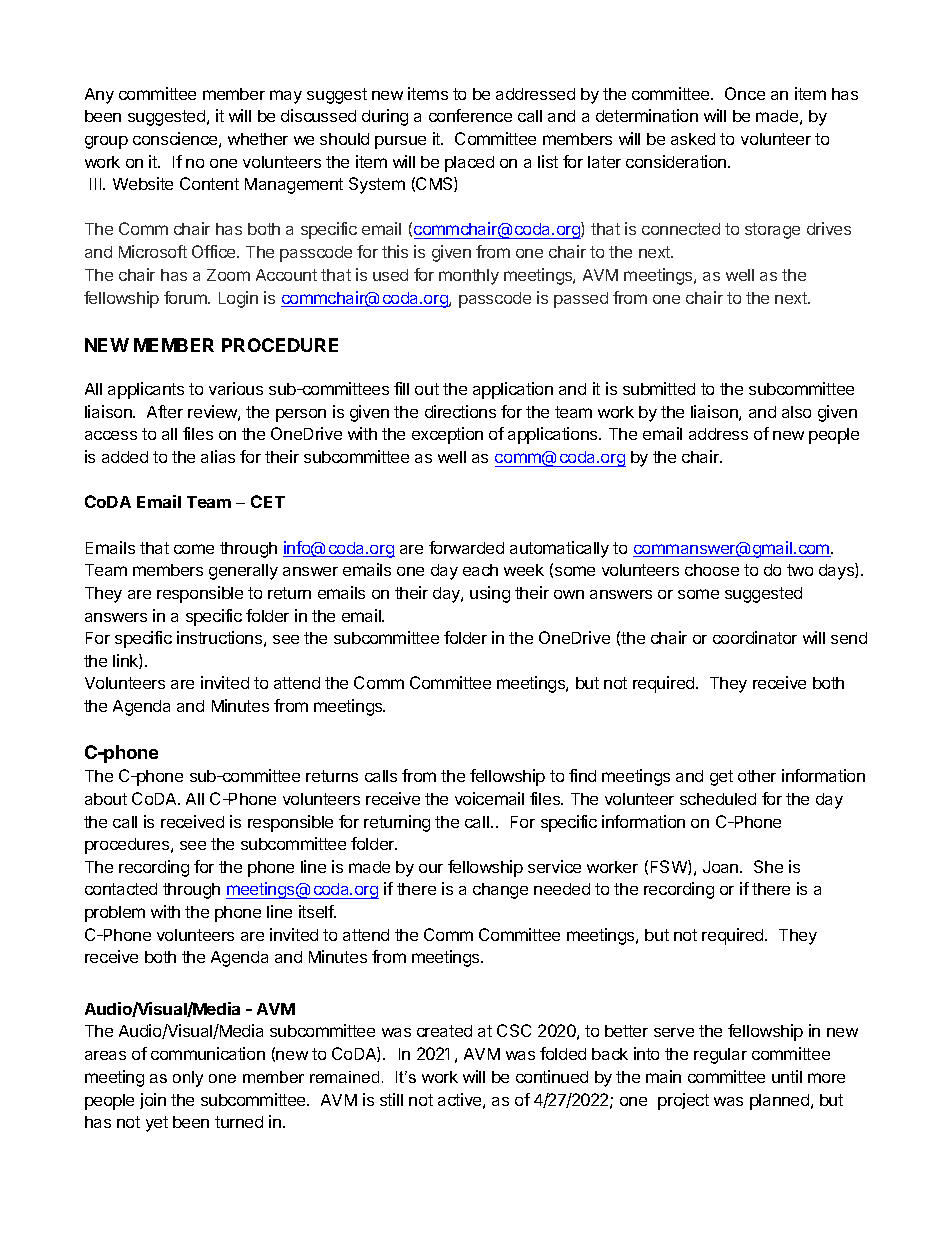 The image size is (952, 1233). I want to click on about, so click(106, 799).
